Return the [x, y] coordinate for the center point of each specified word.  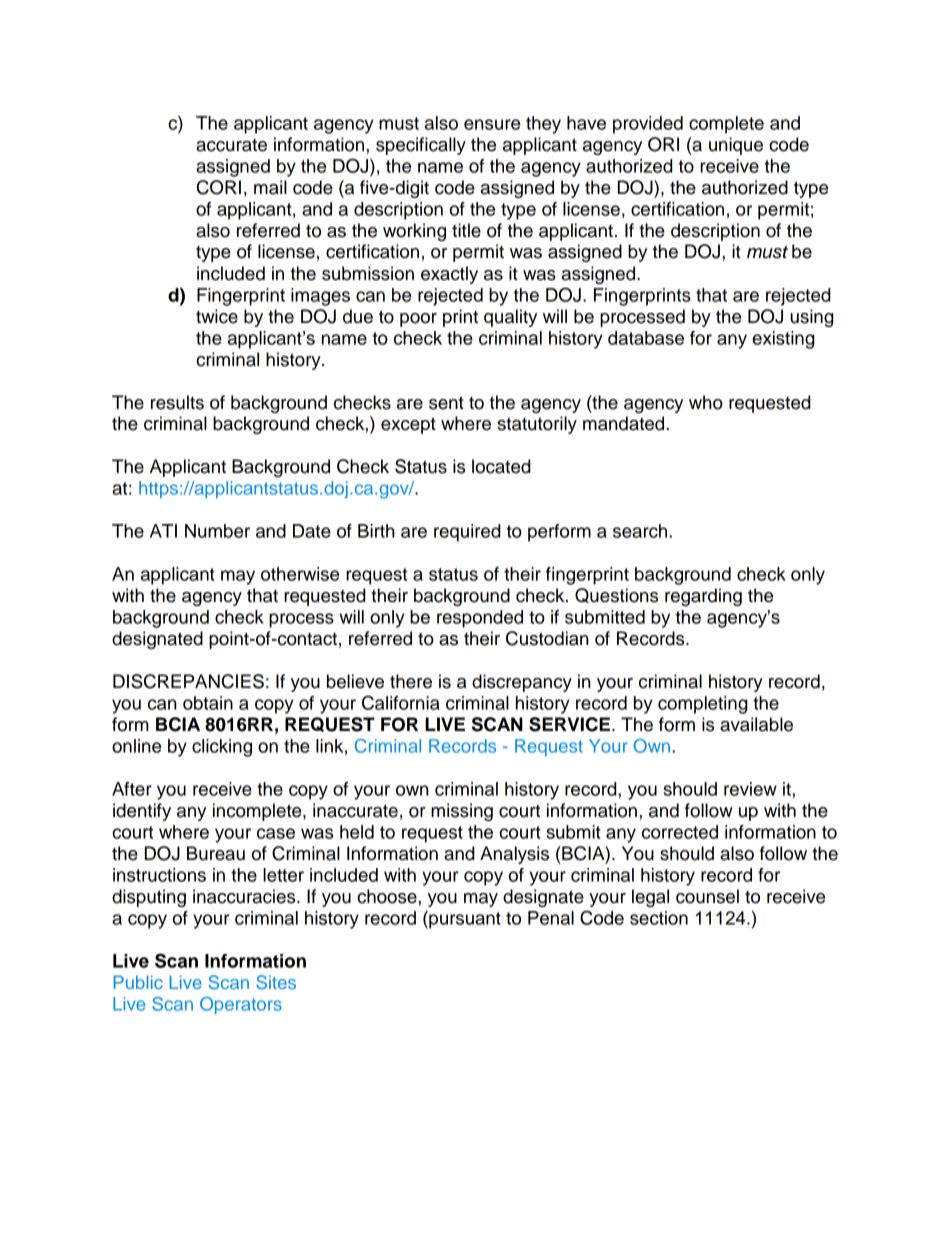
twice [217, 316]
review [750, 789]
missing [462, 812]
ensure [492, 124]
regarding [703, 597]
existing [783, 340]
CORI [219, 187]
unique [736, 146]
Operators [241, 1006]
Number [217, 531]
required [467, 533]
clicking [222, 748]
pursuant [464, 920]
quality [510, 318]
